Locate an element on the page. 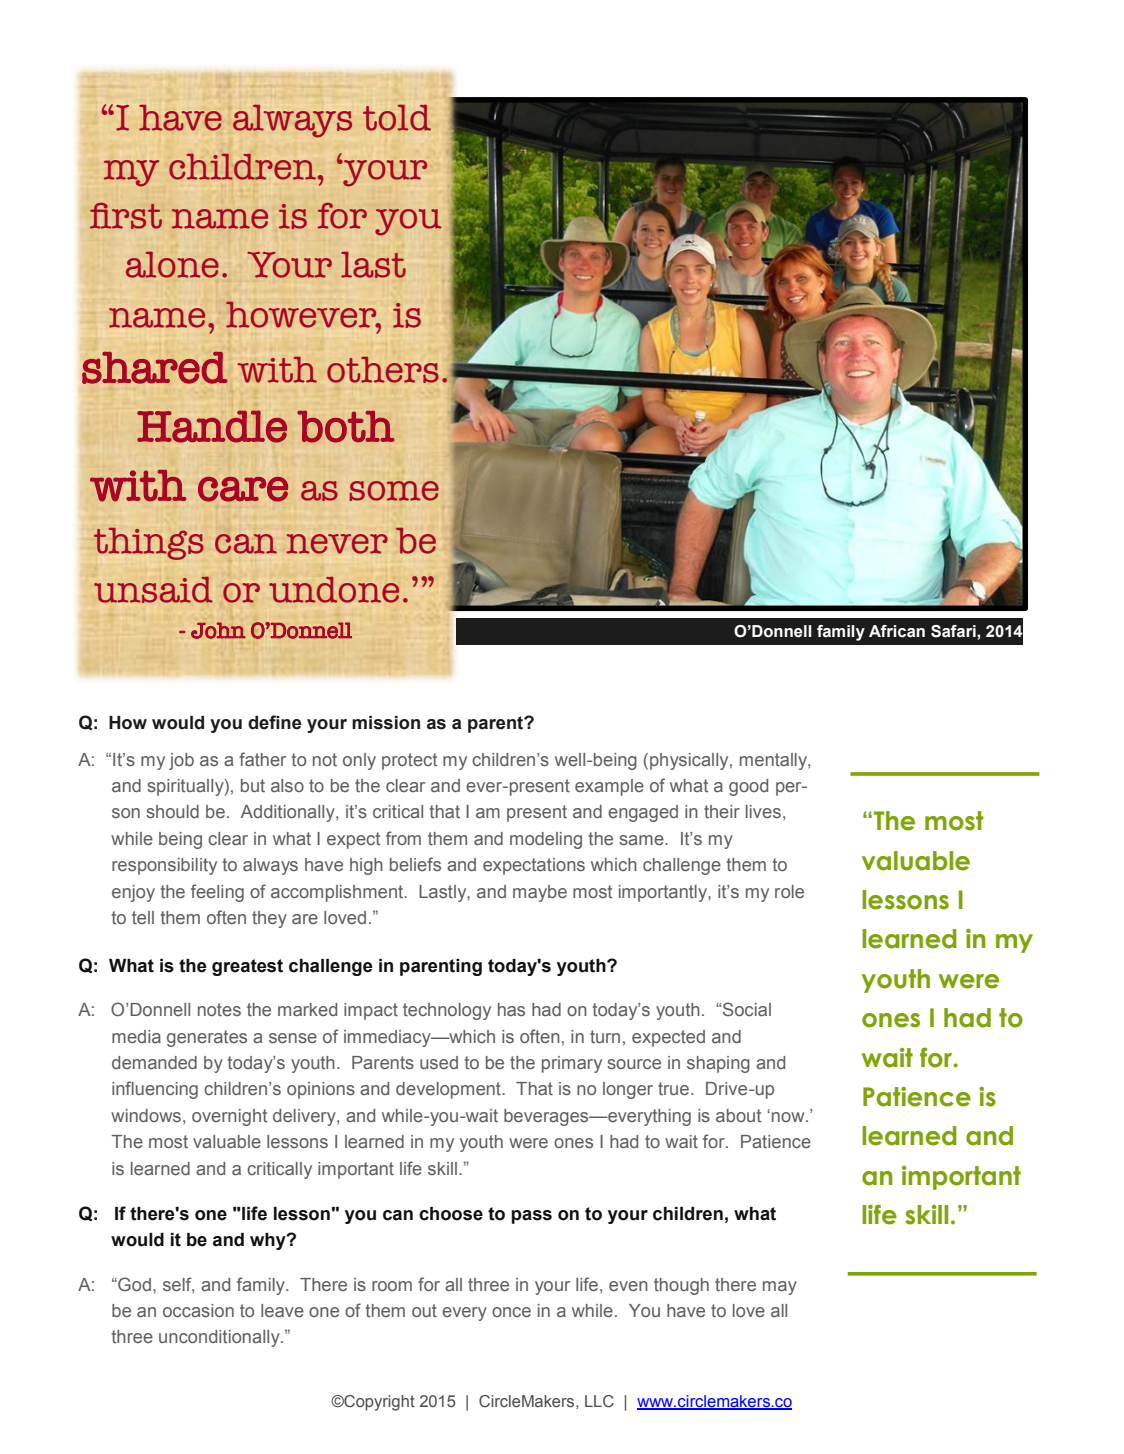 The height and width of the document is (1454, 1124). Handle is located at coordinates (212, 426).
